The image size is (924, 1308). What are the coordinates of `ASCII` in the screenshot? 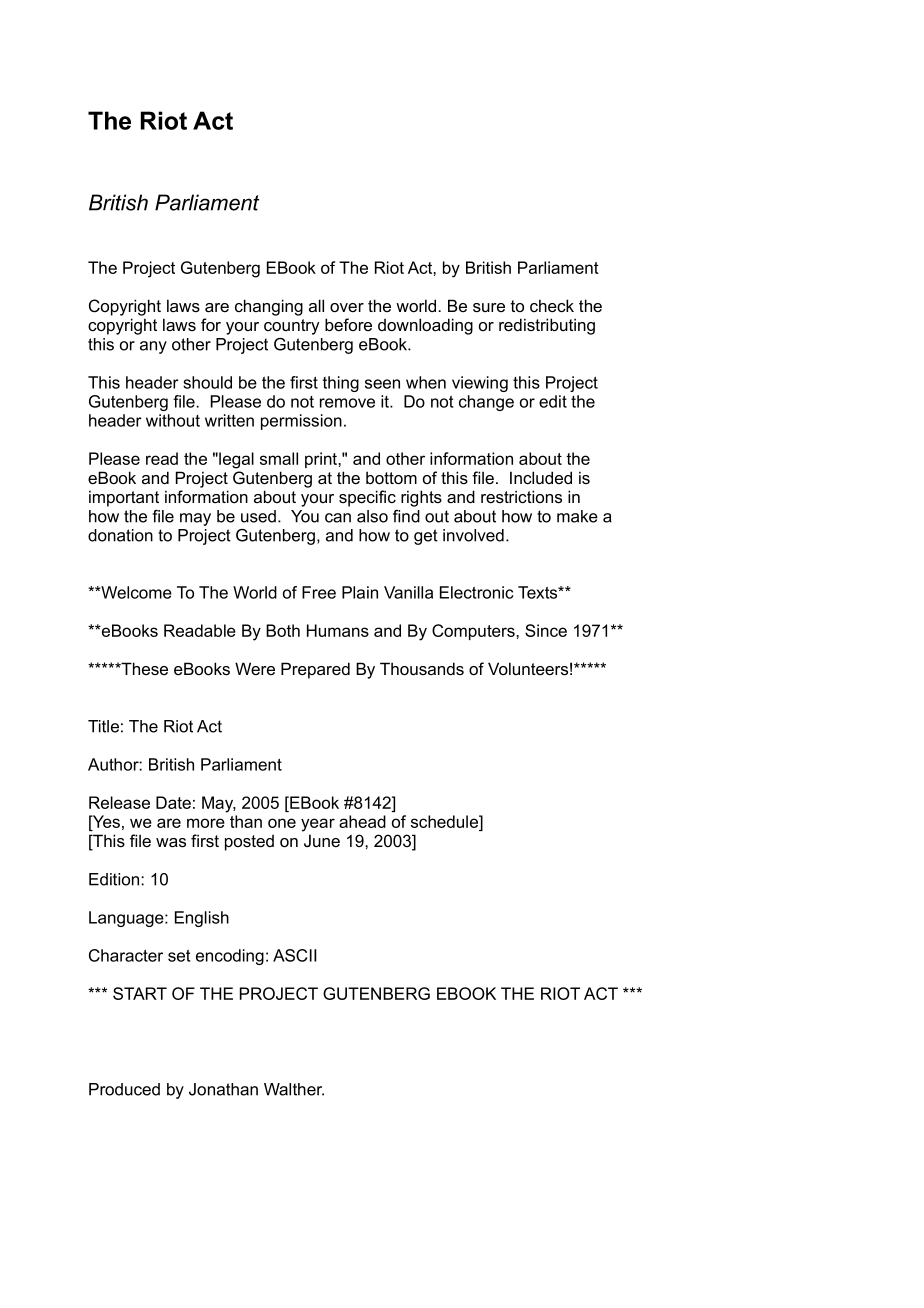 It's located at (295, 955).
